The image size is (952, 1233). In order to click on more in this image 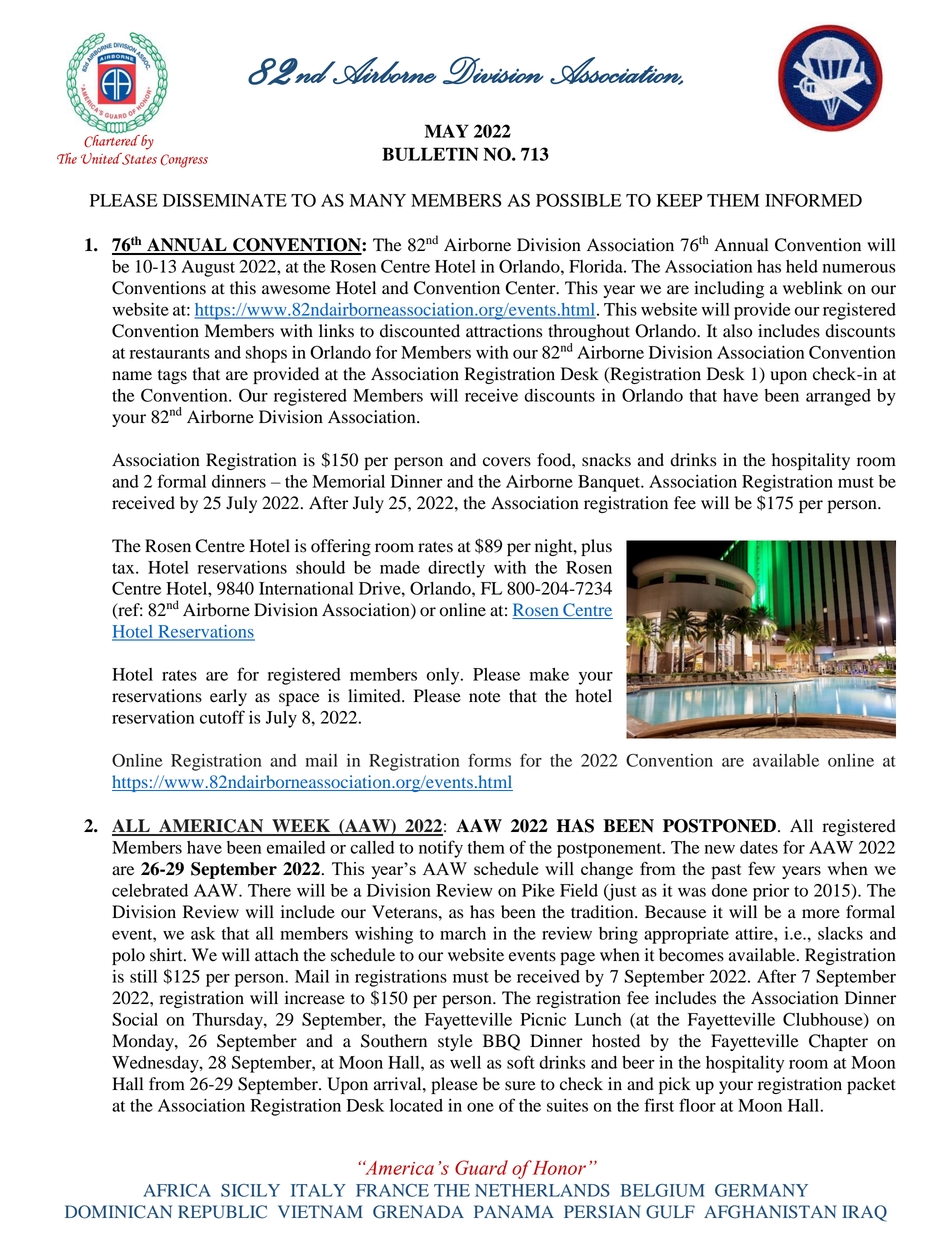, I will do `click(821, 914)`.
